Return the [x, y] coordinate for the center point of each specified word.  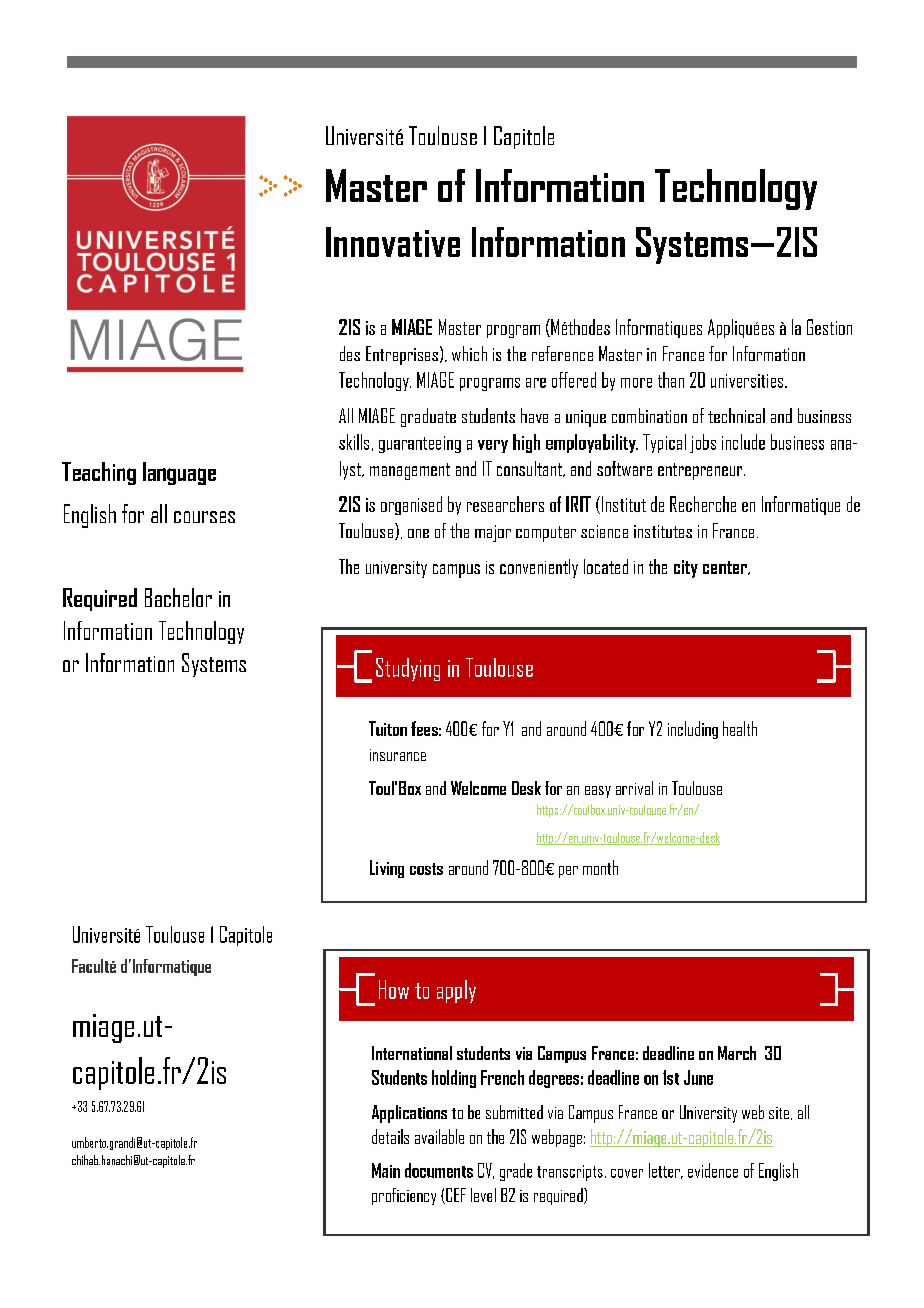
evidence [713, 1170]
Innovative [393, 242]
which [469, 353]
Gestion [829, 327]
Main [386, 1170]
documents [439, 1170]
